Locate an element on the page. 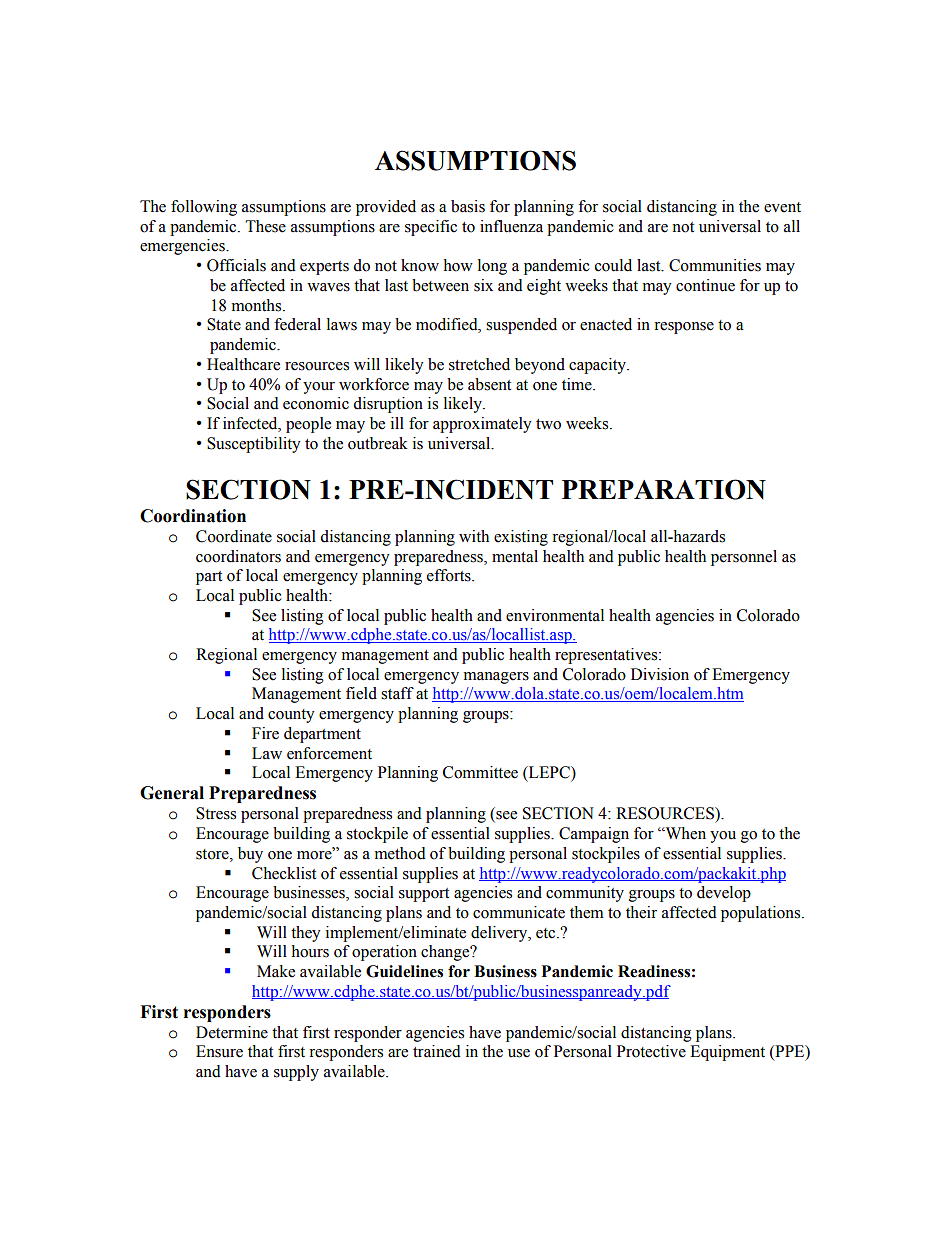 This page has width=952, height=1233. Communities is located at coordinates (715, 265).
